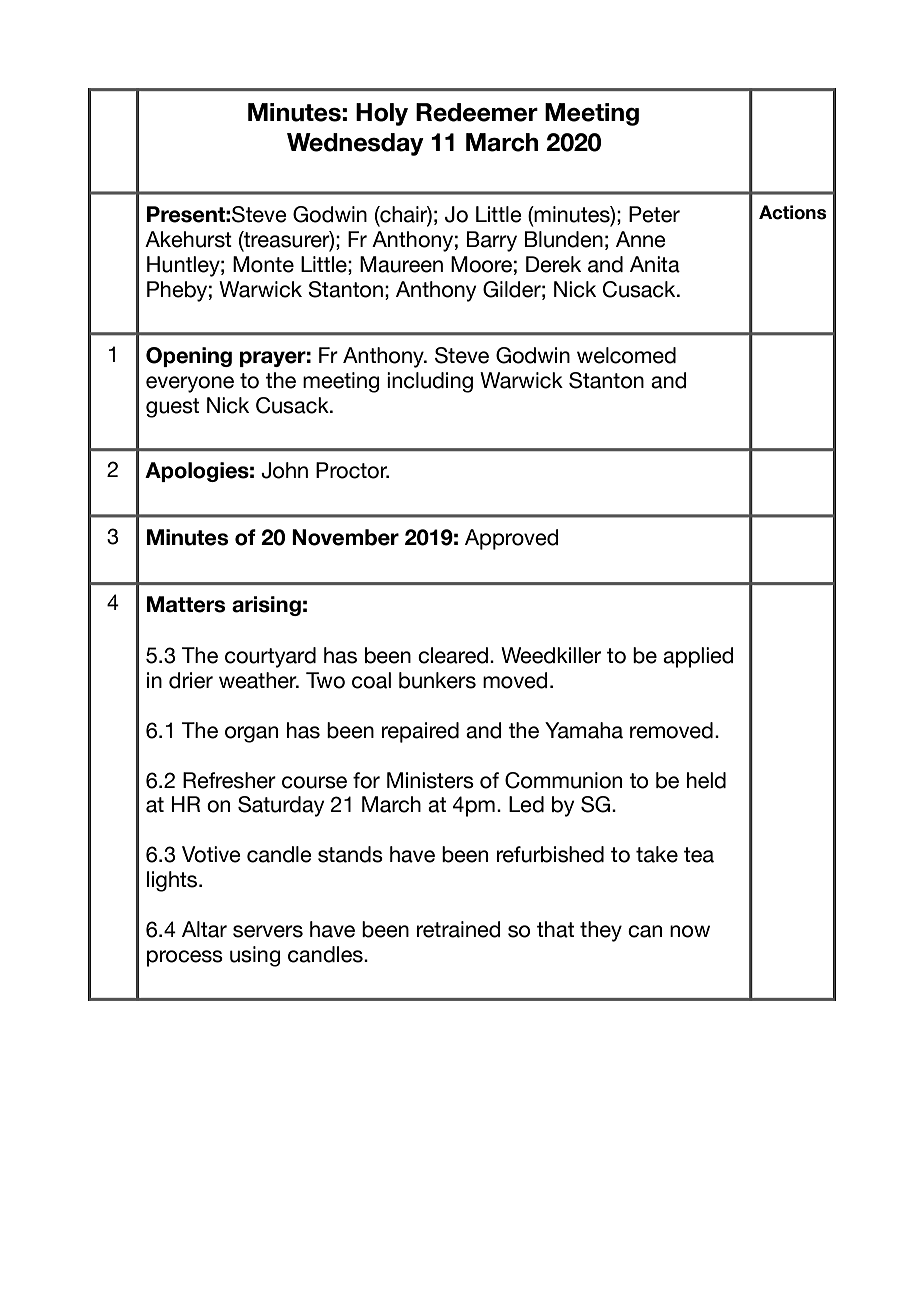 The image size is (924, 1308). Describe the element at coordinates (698, 657) in the image. I see `applied` at that location.
